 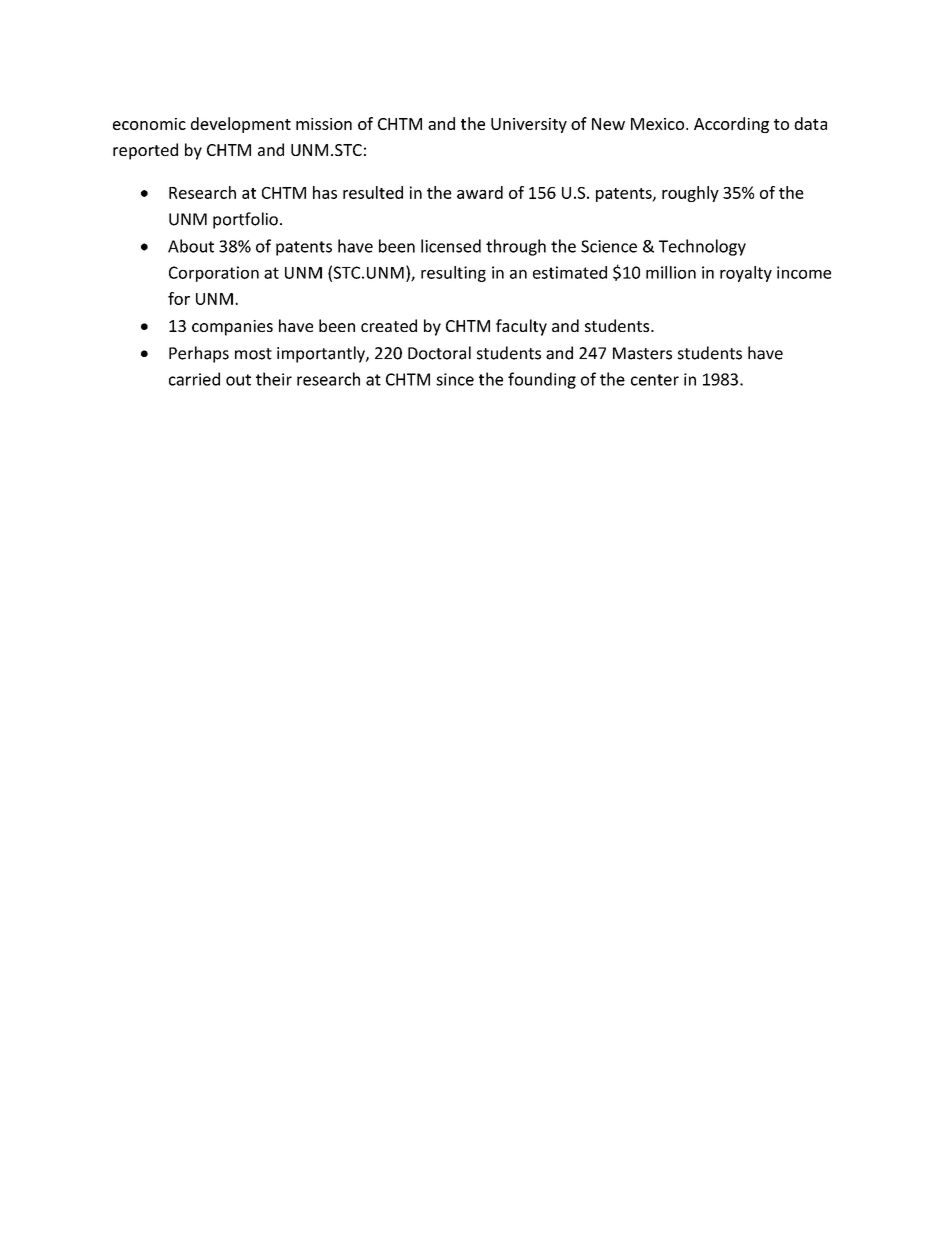 What do you see at coordinates (731, 125) in the screenshot?
I see `According` at bounding box center [731, 125].
